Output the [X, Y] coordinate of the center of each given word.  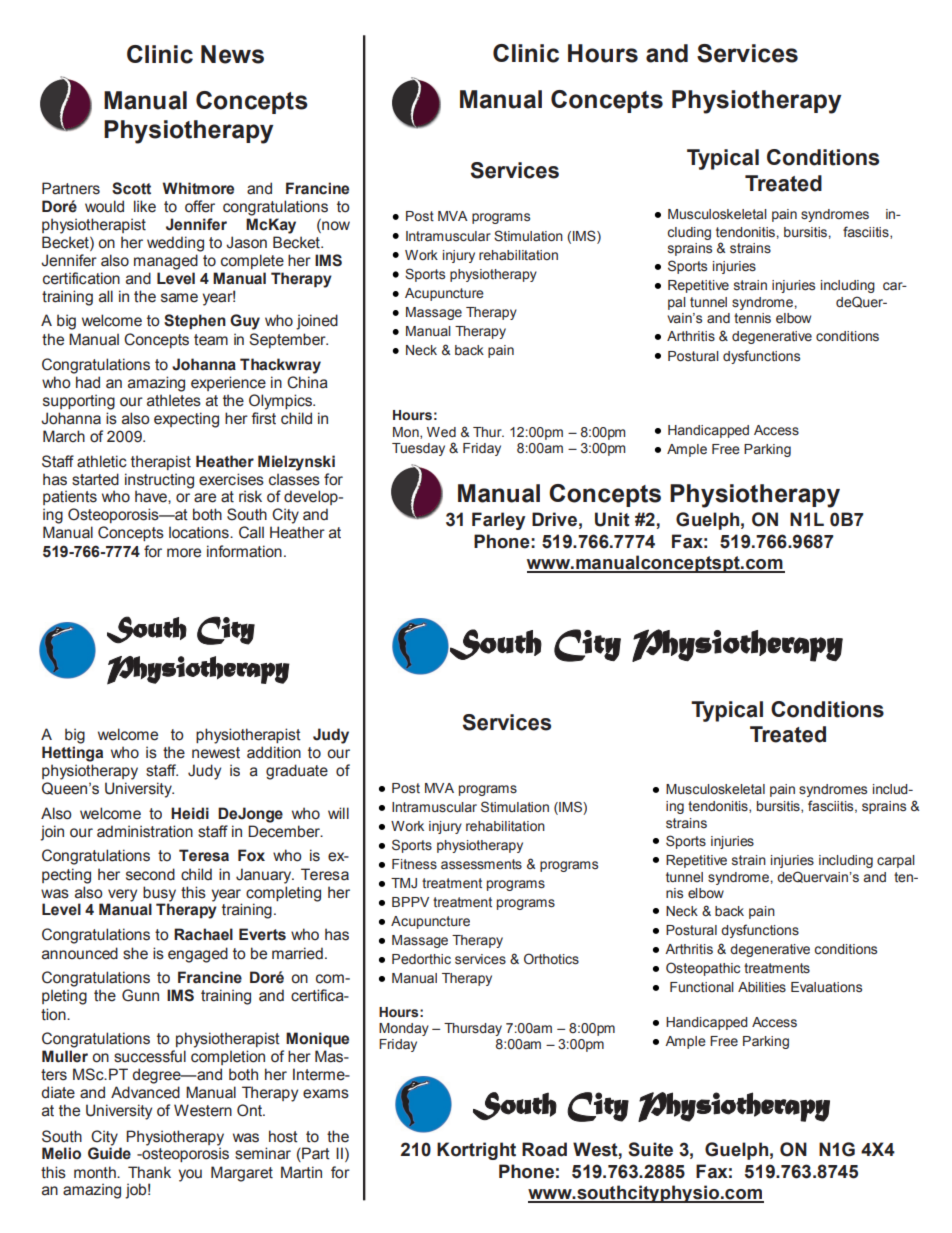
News [232, 54]
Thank [149, 1172]
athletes [174, 400]
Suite [650, 1149]
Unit [612, 519]
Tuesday [418, 449]
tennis [752, 318]
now [335, 226]
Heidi [190, 813]
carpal [896, 861]
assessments [481, 864]
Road [544, 1149]
